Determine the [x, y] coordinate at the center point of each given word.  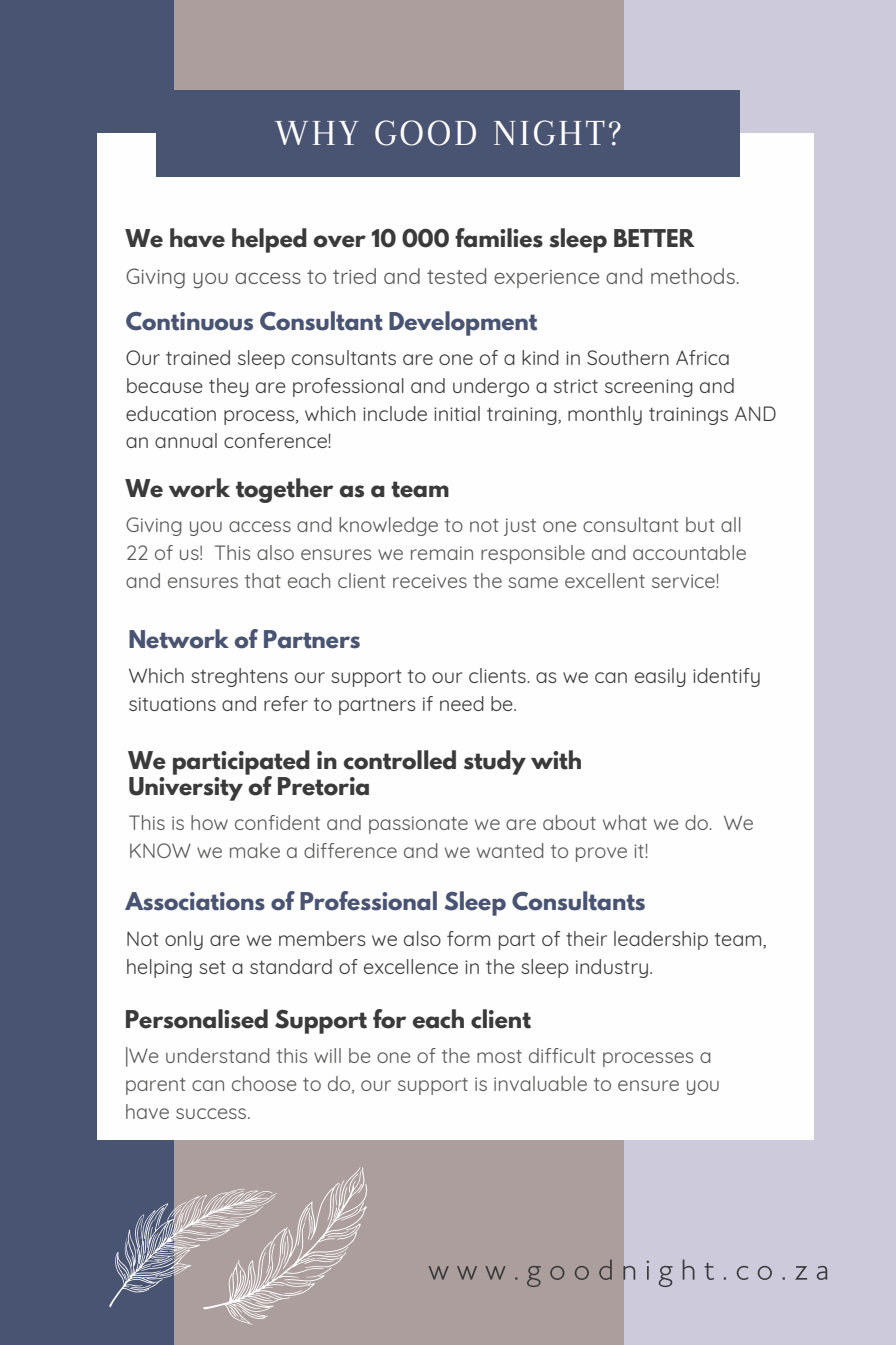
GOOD [425, 133]
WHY [317, 133]
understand [218, 1055]
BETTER [654, 238]
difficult [562, 1055]
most [499, 1056]
